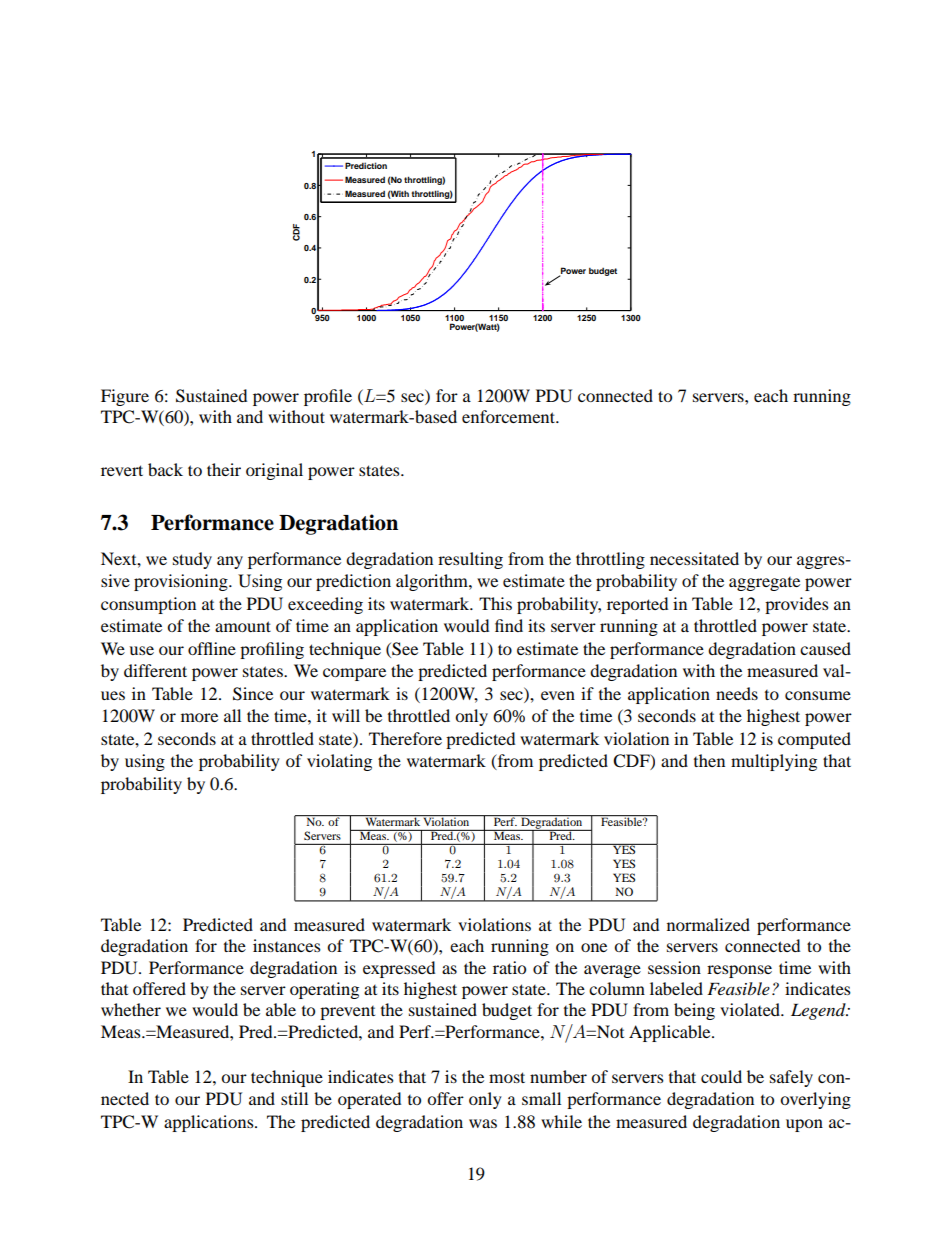 The width and height of the document is (952, 1233). Describe the element at coordinates (694, 558) in the document. I see `necessitated` at that location.
